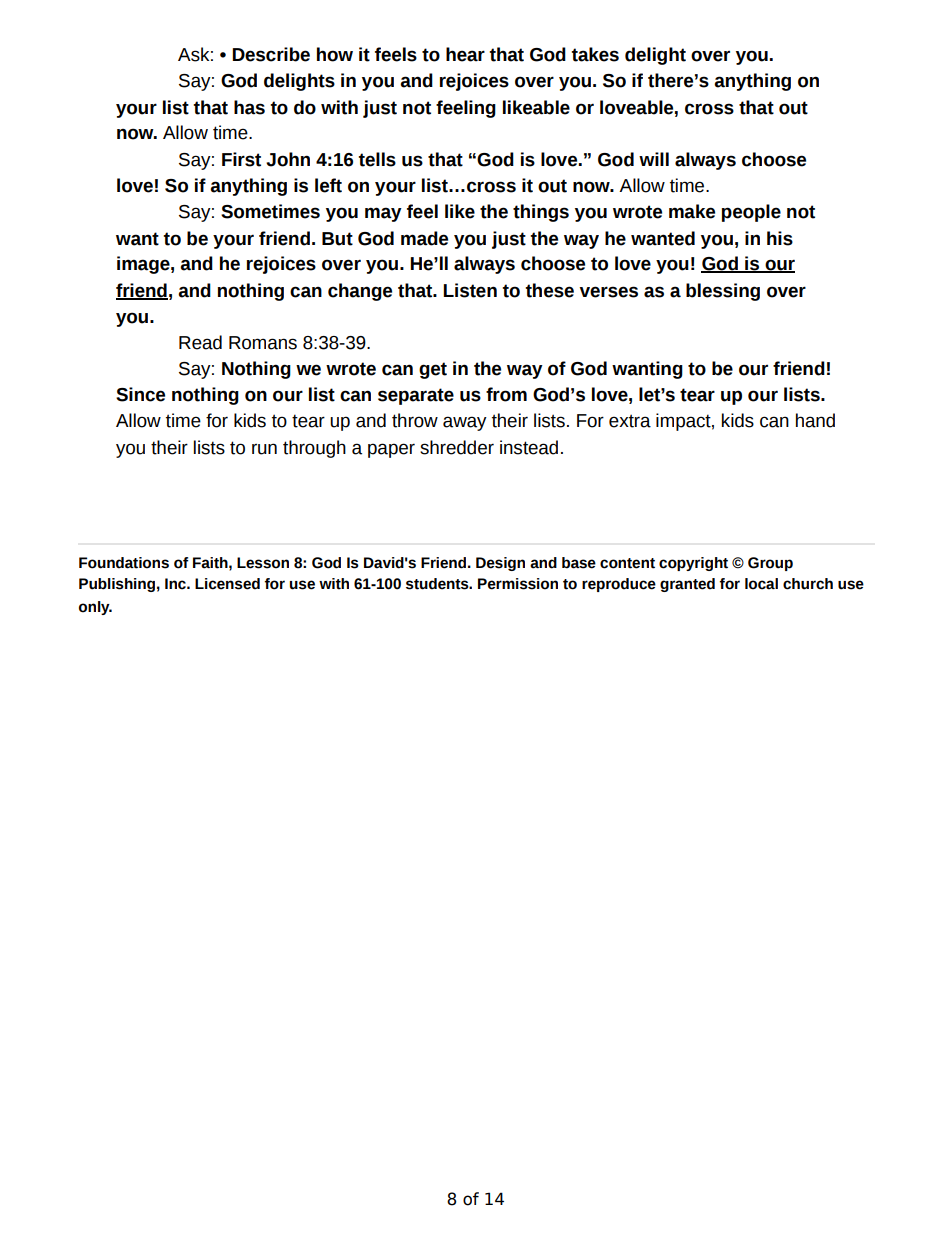  I want to click on things, so click(541, 213).
